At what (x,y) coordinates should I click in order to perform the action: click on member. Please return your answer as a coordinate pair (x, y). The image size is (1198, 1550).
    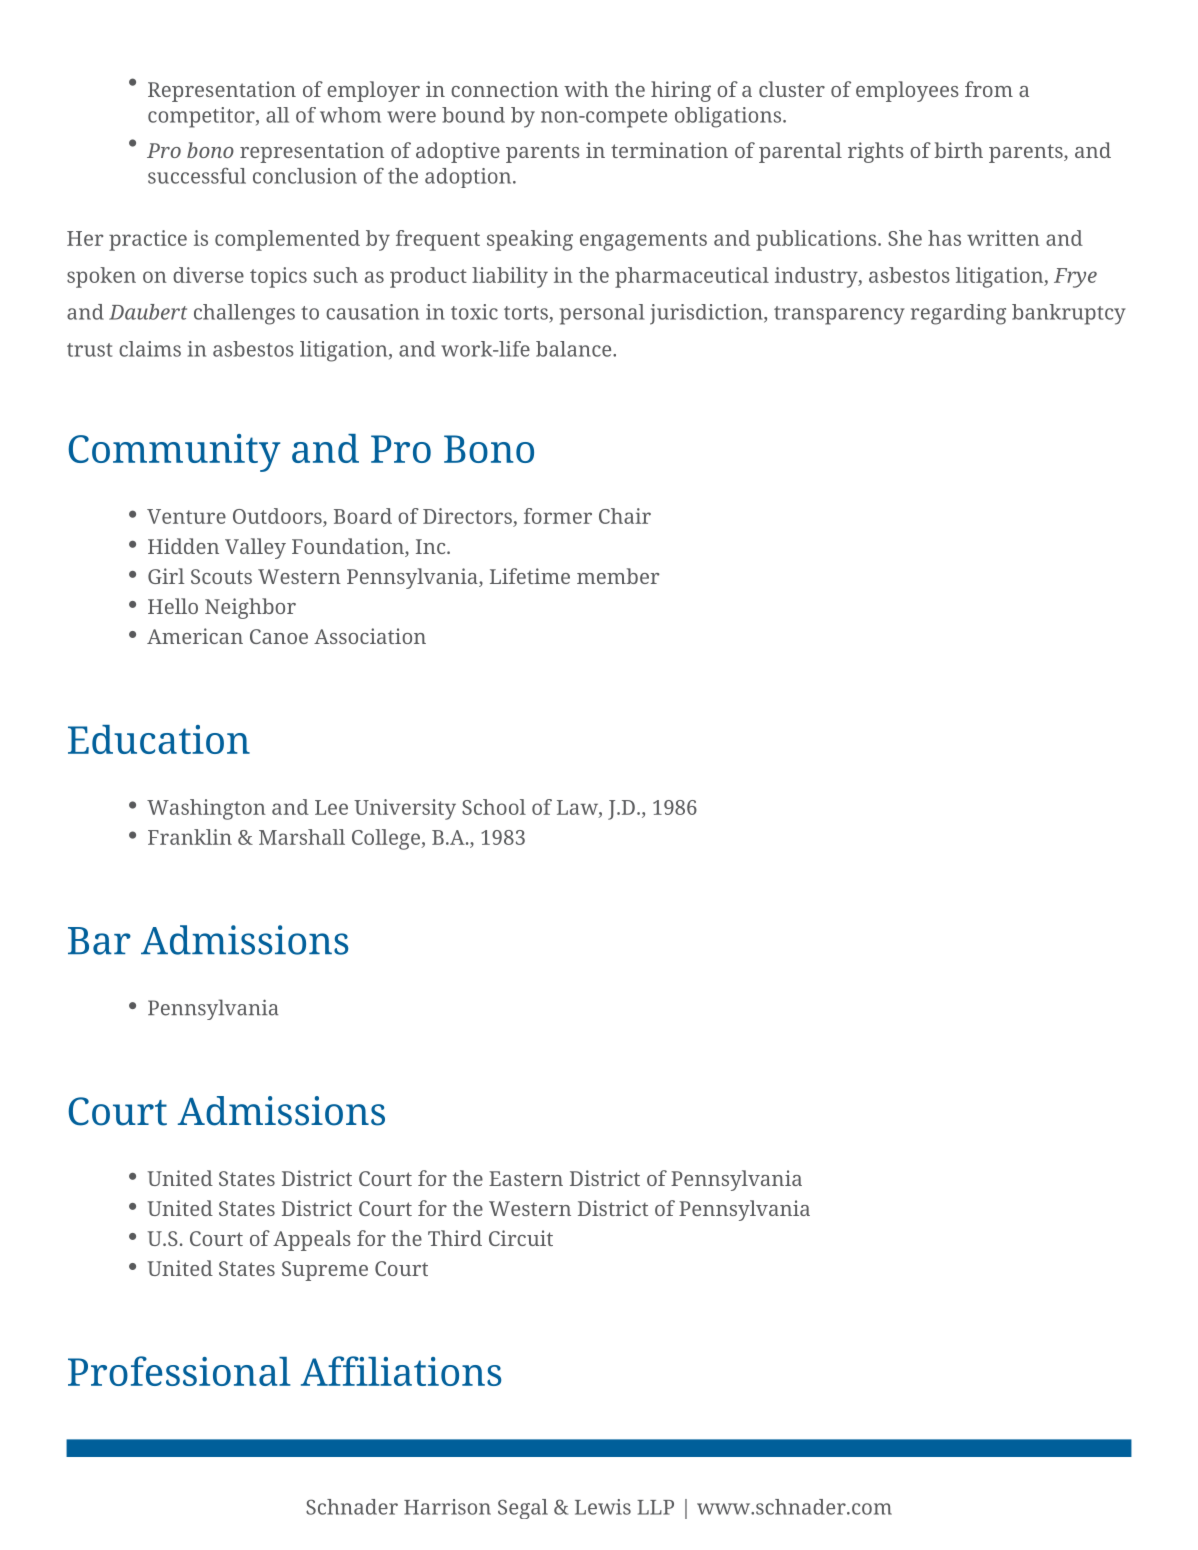
    Looking at the image, I should click on (618, 576).
